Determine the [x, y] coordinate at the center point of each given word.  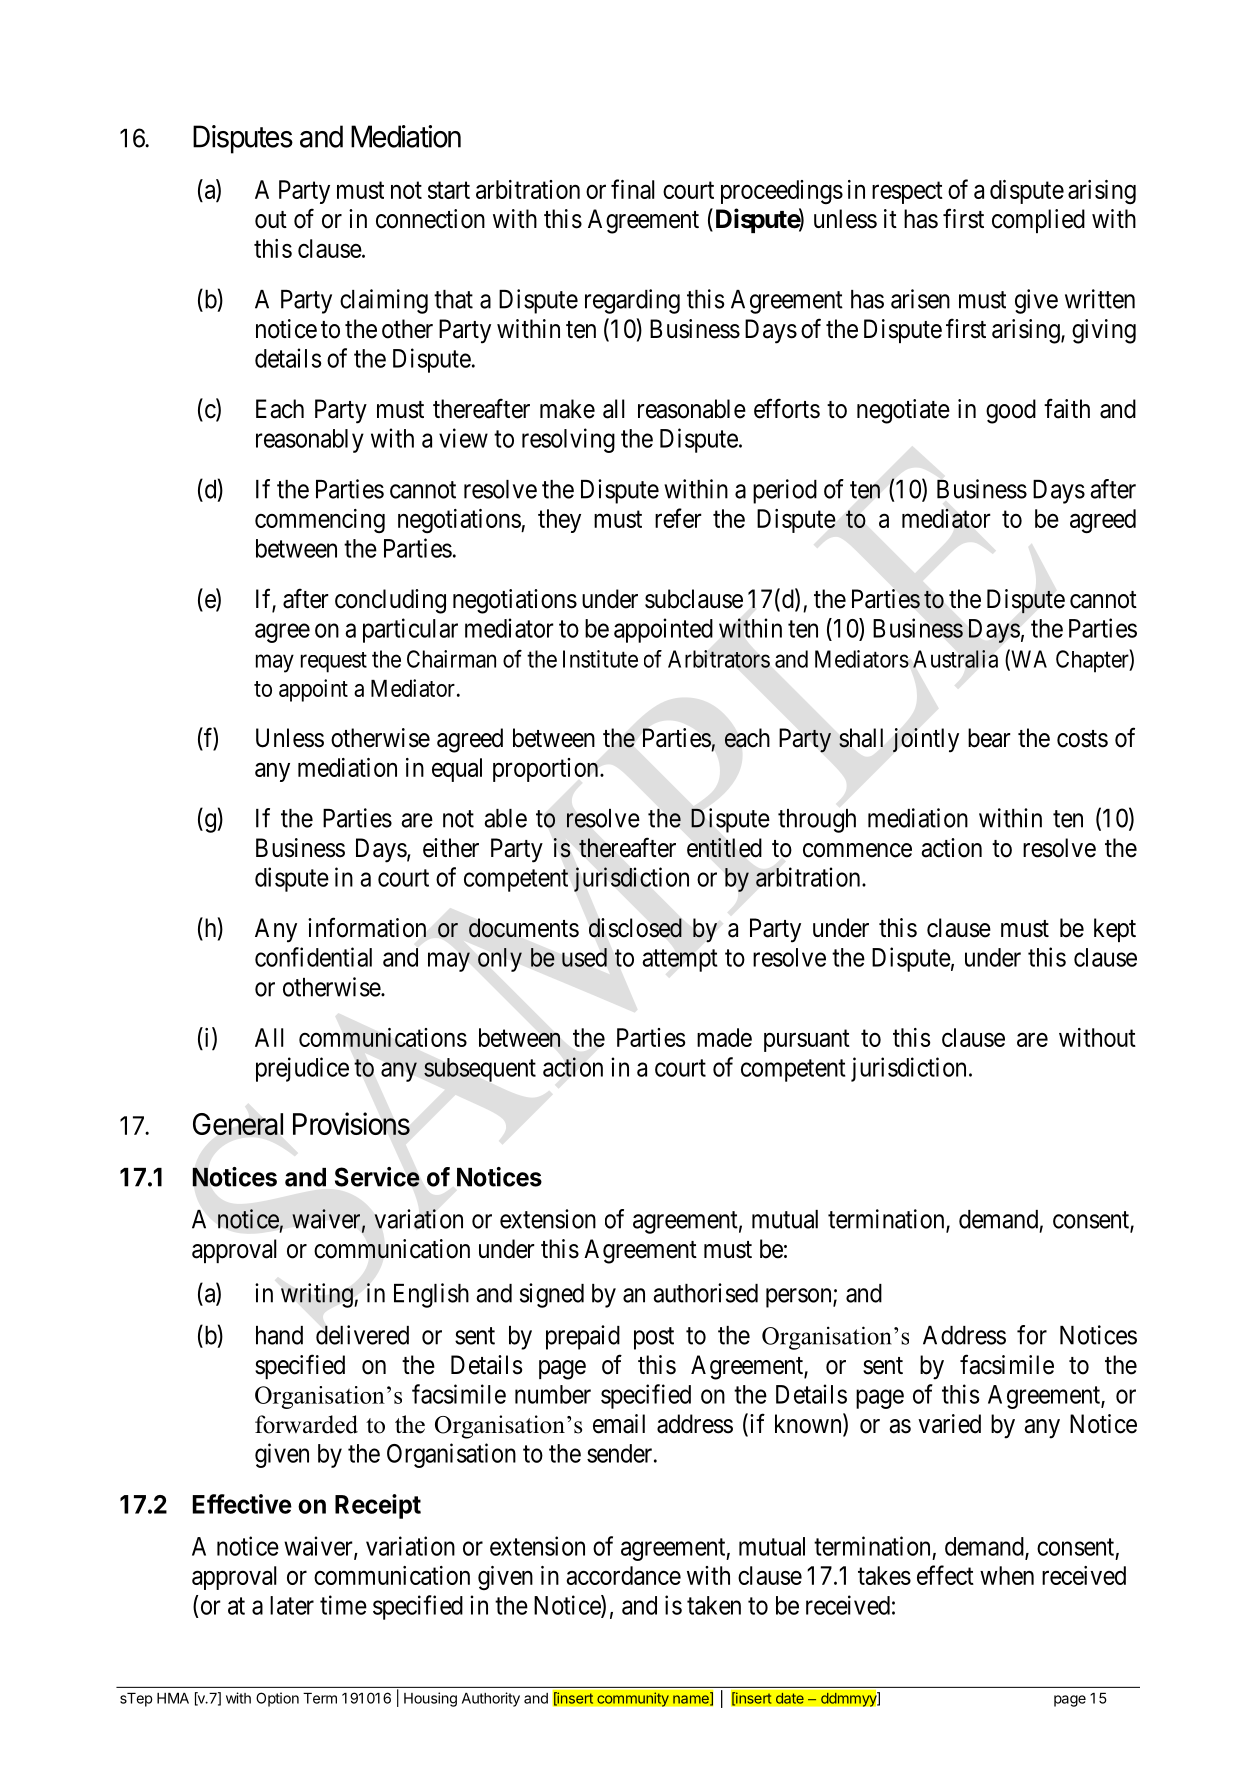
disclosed [635, 928]
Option [277, 1699]
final [633, 189]
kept [1115, 930]
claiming [384, 301]
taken [714, 1605]
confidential [313, 957]
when [1007, 1575]
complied [1038, 221]
